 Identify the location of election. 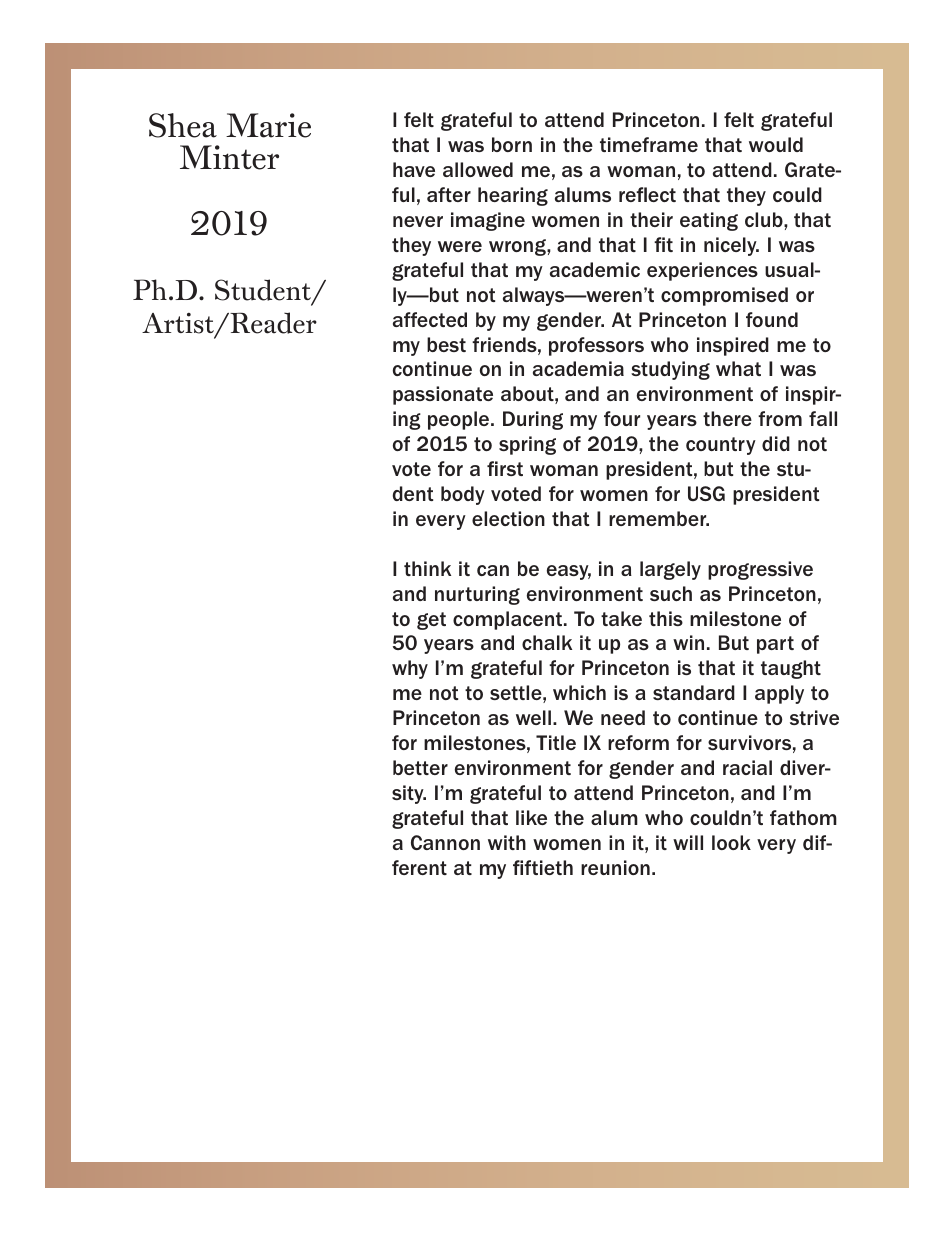
(508, 518).
